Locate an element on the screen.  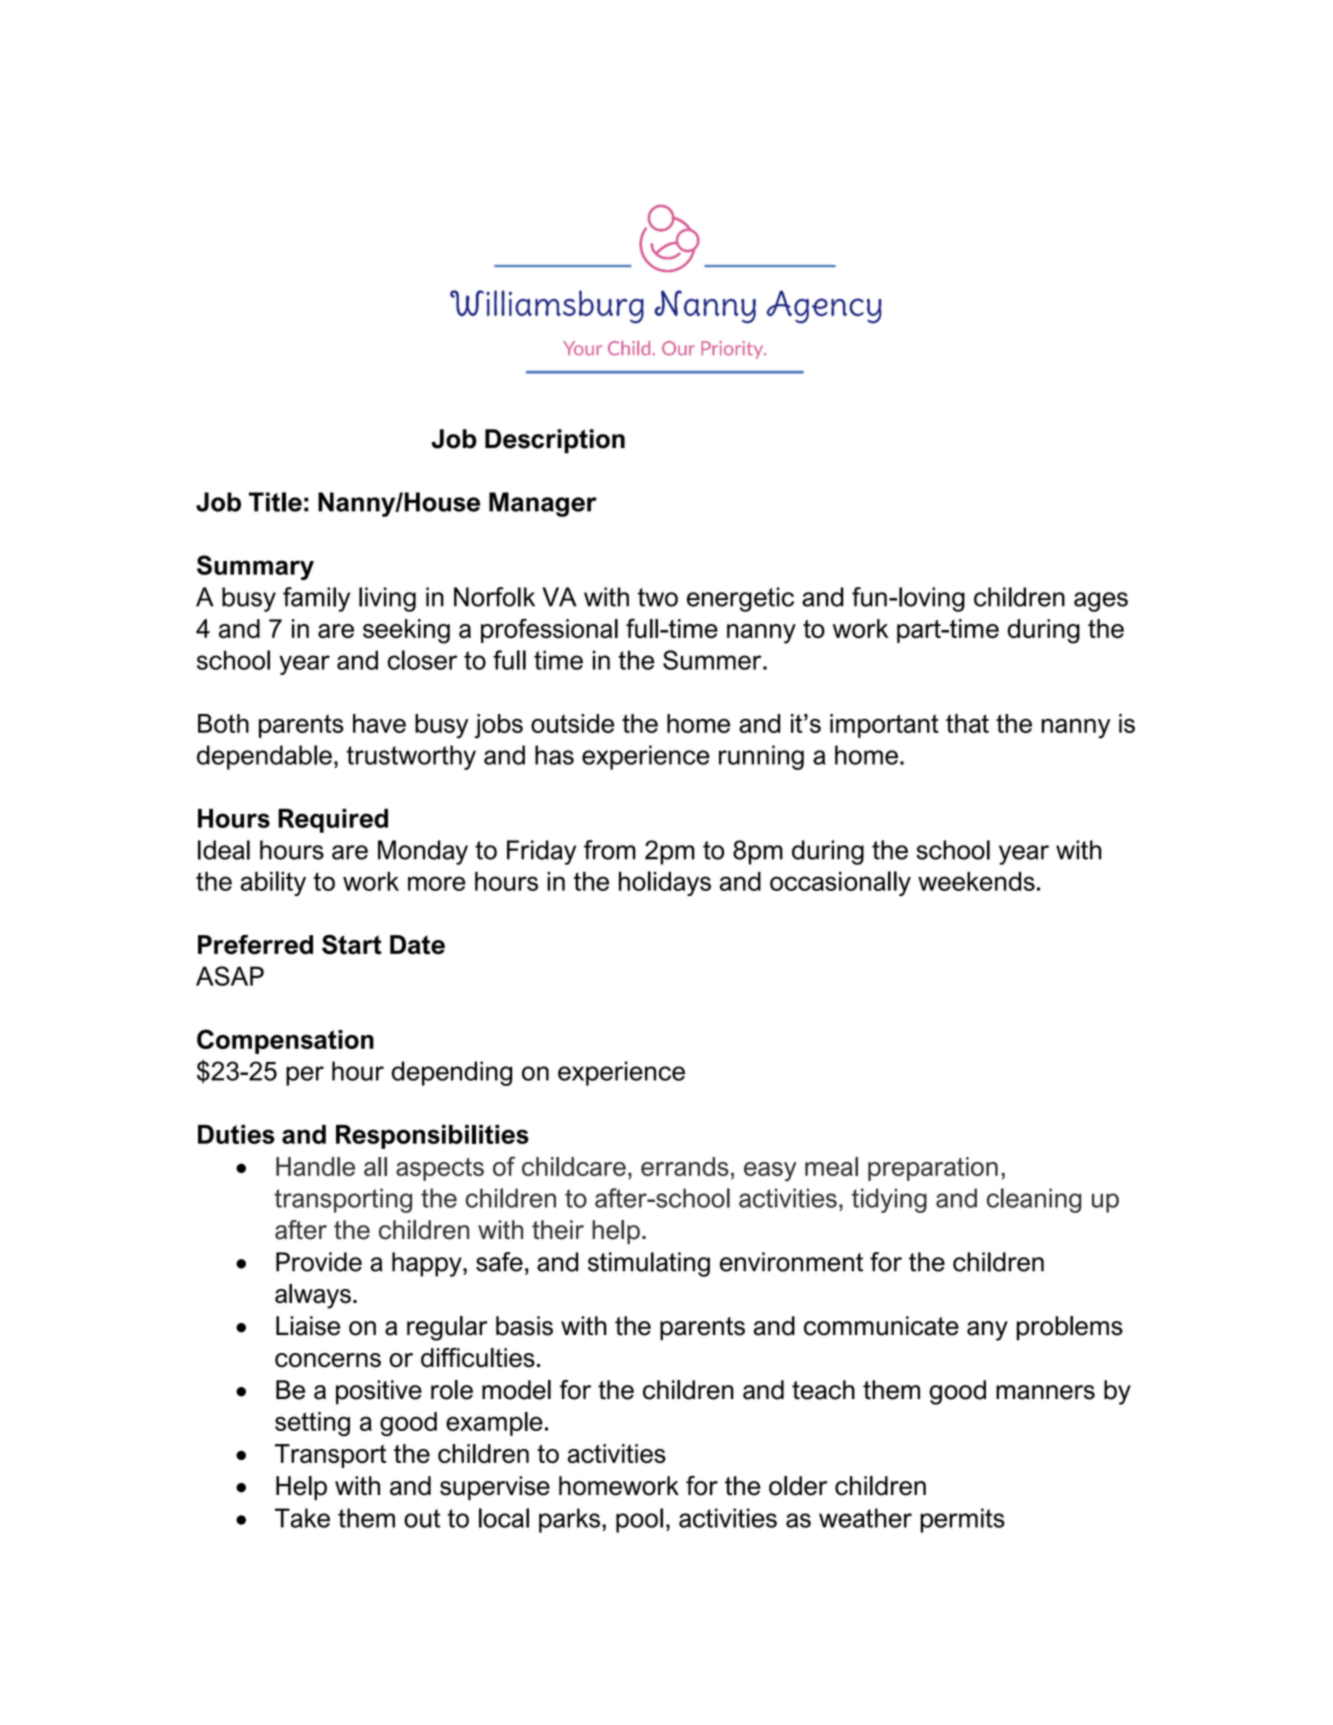
permits is located at coordinates (962, 1520).
